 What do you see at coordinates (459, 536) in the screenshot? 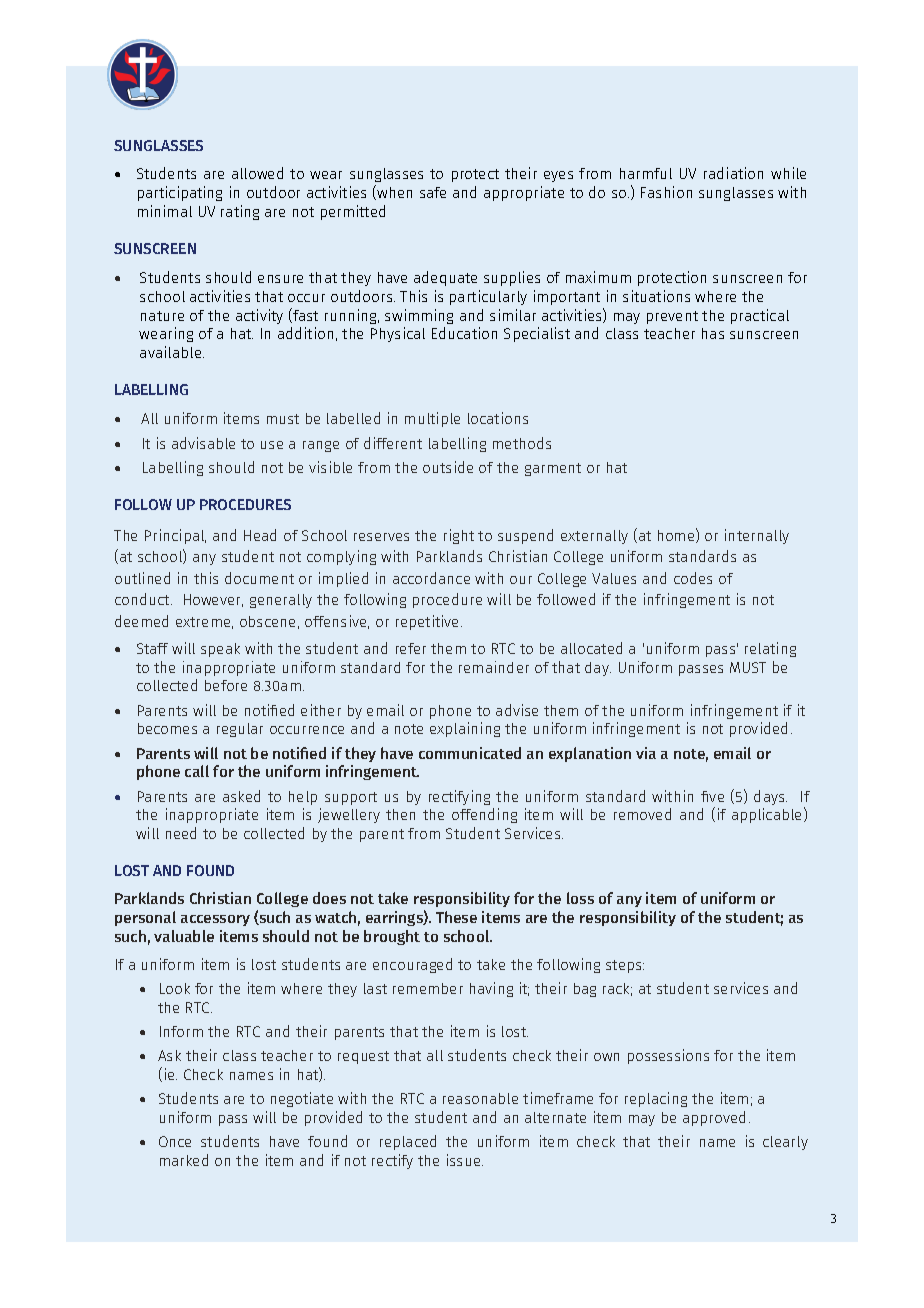
I see `right` at bounding box center [459, 536].
